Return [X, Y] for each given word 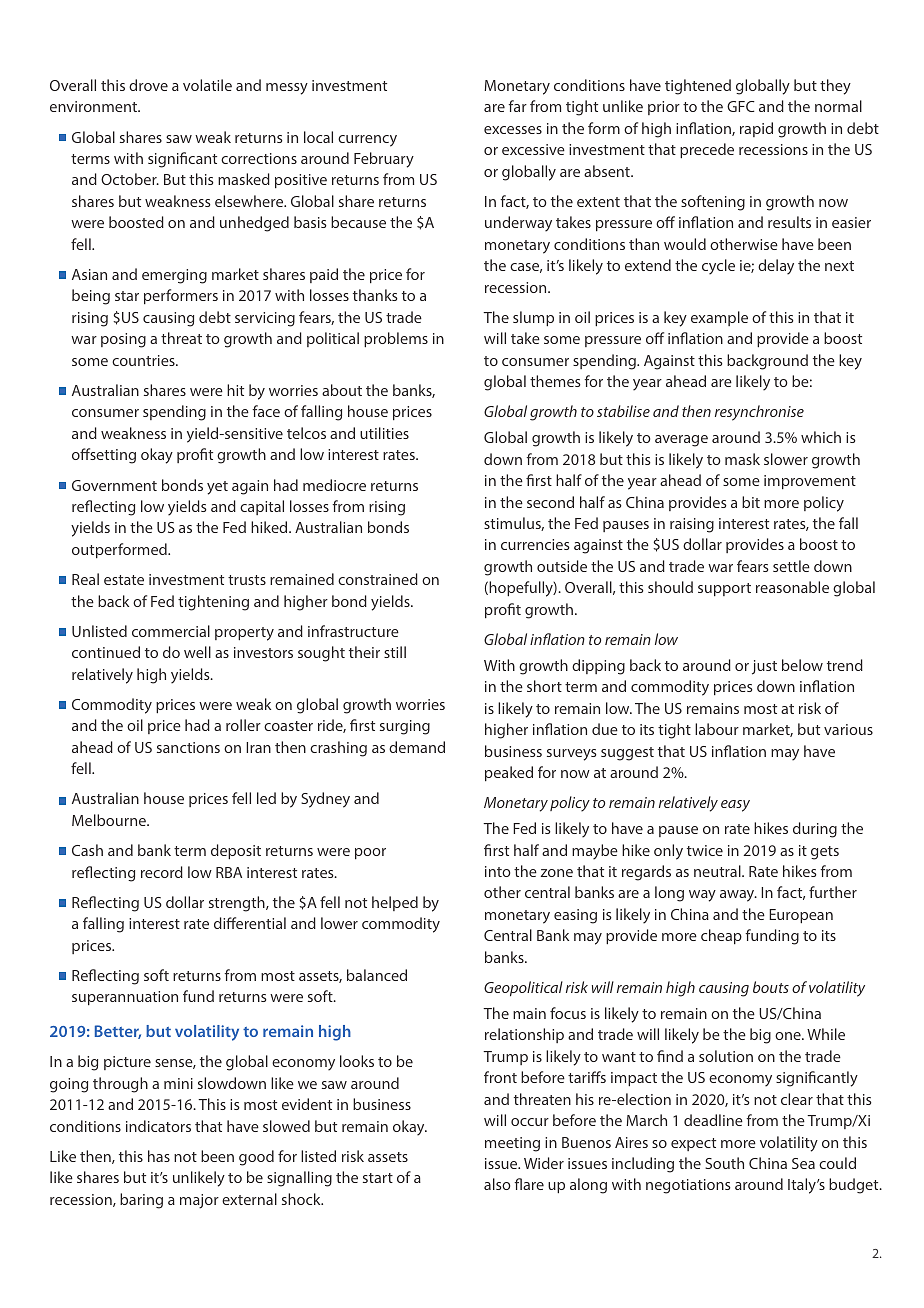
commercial [171, 631]
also [497, 1184]
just [764, 667]
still [395, 652]
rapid [756, 129]
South [724, 1163]
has [159, 1156]
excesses [513, 130]
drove [148, 85]
